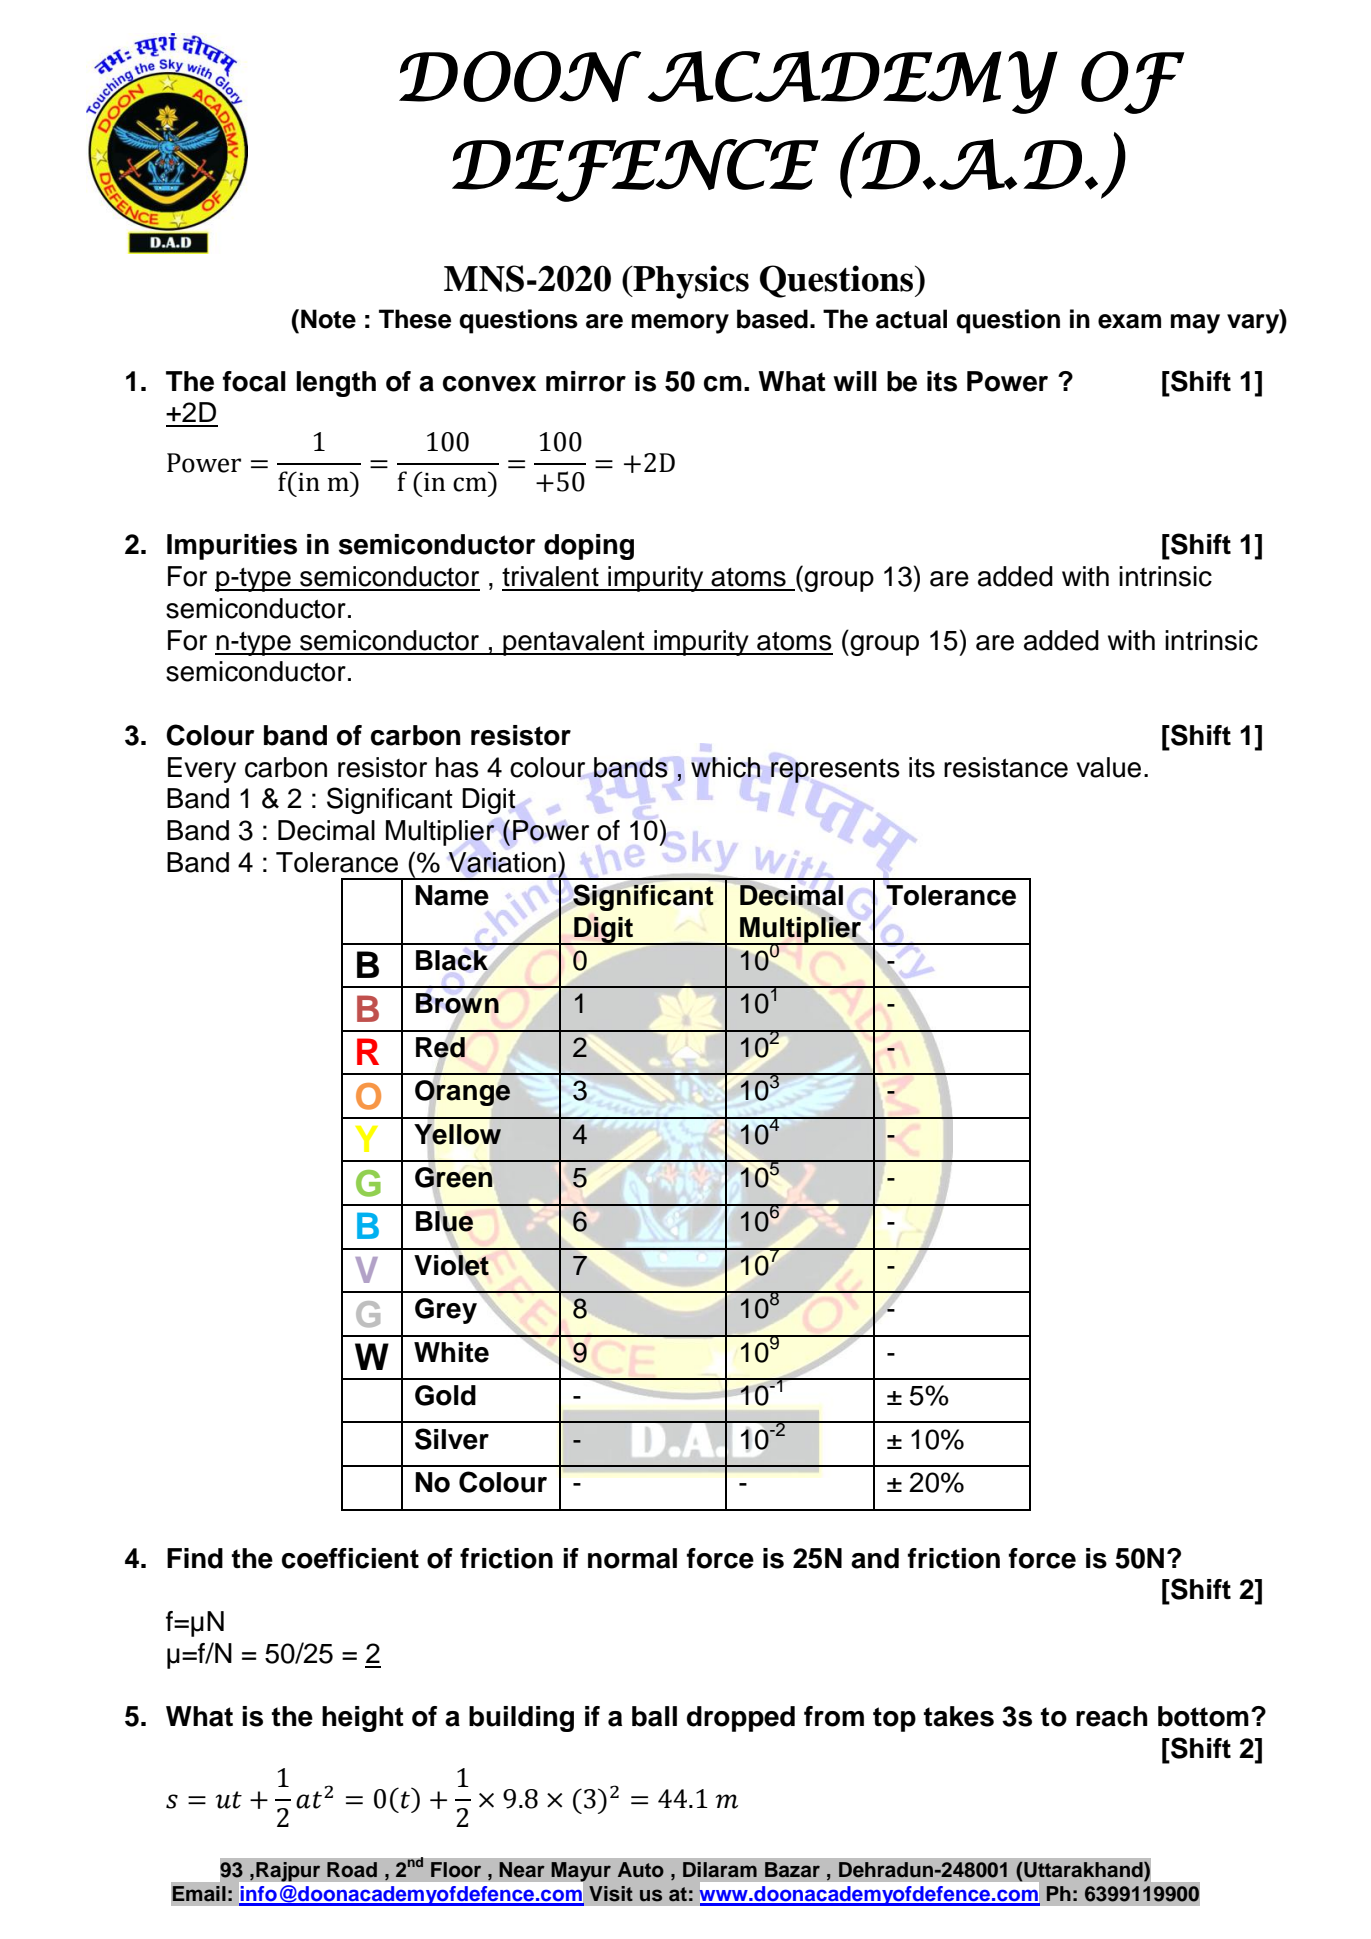 This screenshot has height=1939, width=1371. What do you see at coordinates (328, 319) in the screenshot?
I see `Note` at bounding box center [328, 319].
